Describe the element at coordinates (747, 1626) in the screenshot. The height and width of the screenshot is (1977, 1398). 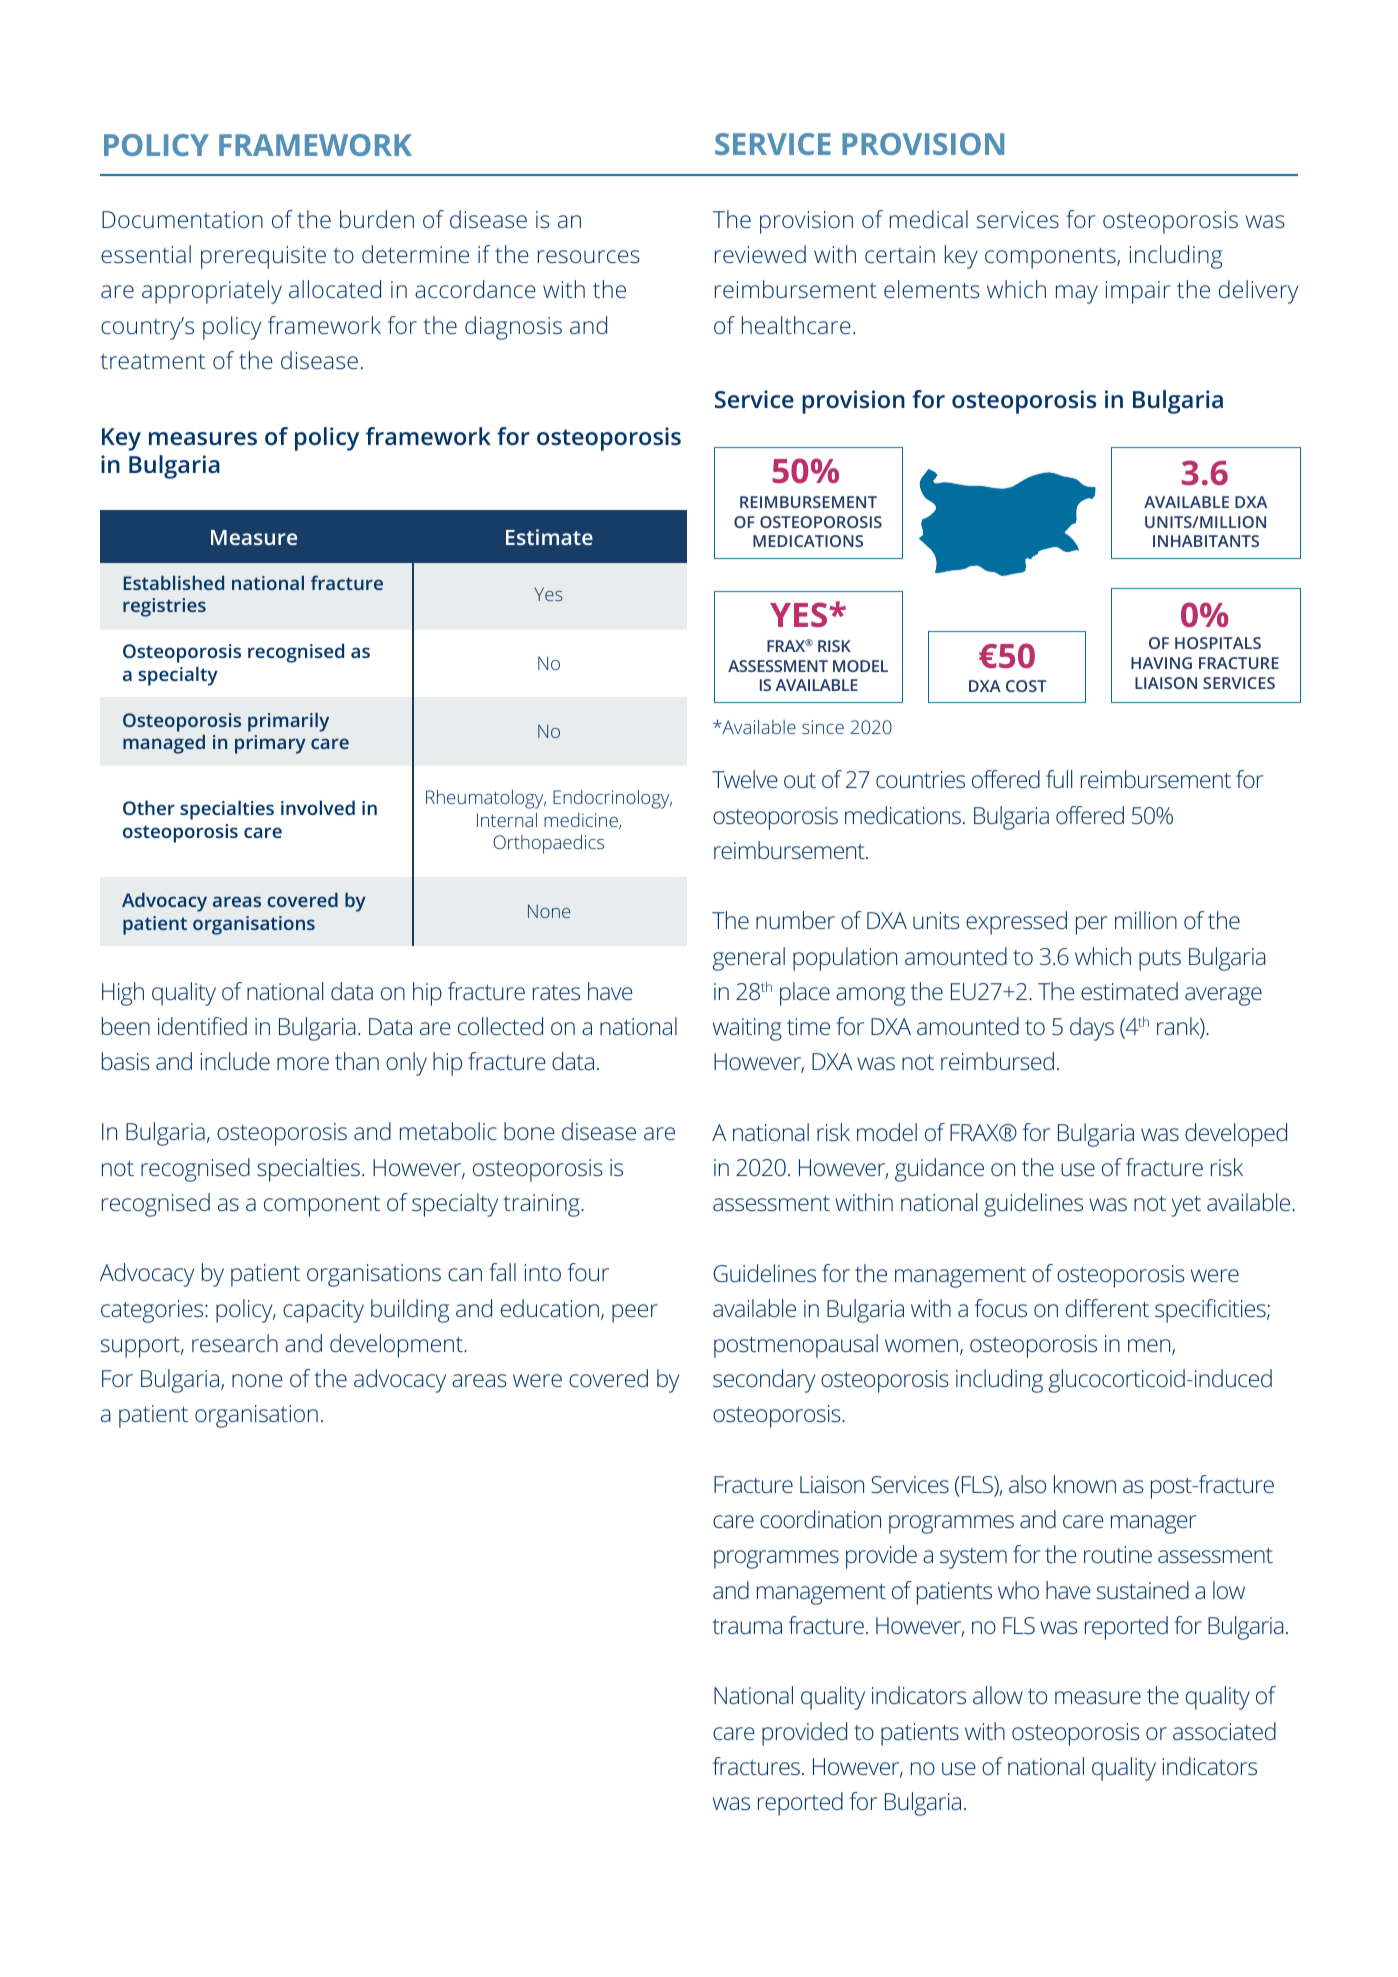
I see `trauma` at that location.
